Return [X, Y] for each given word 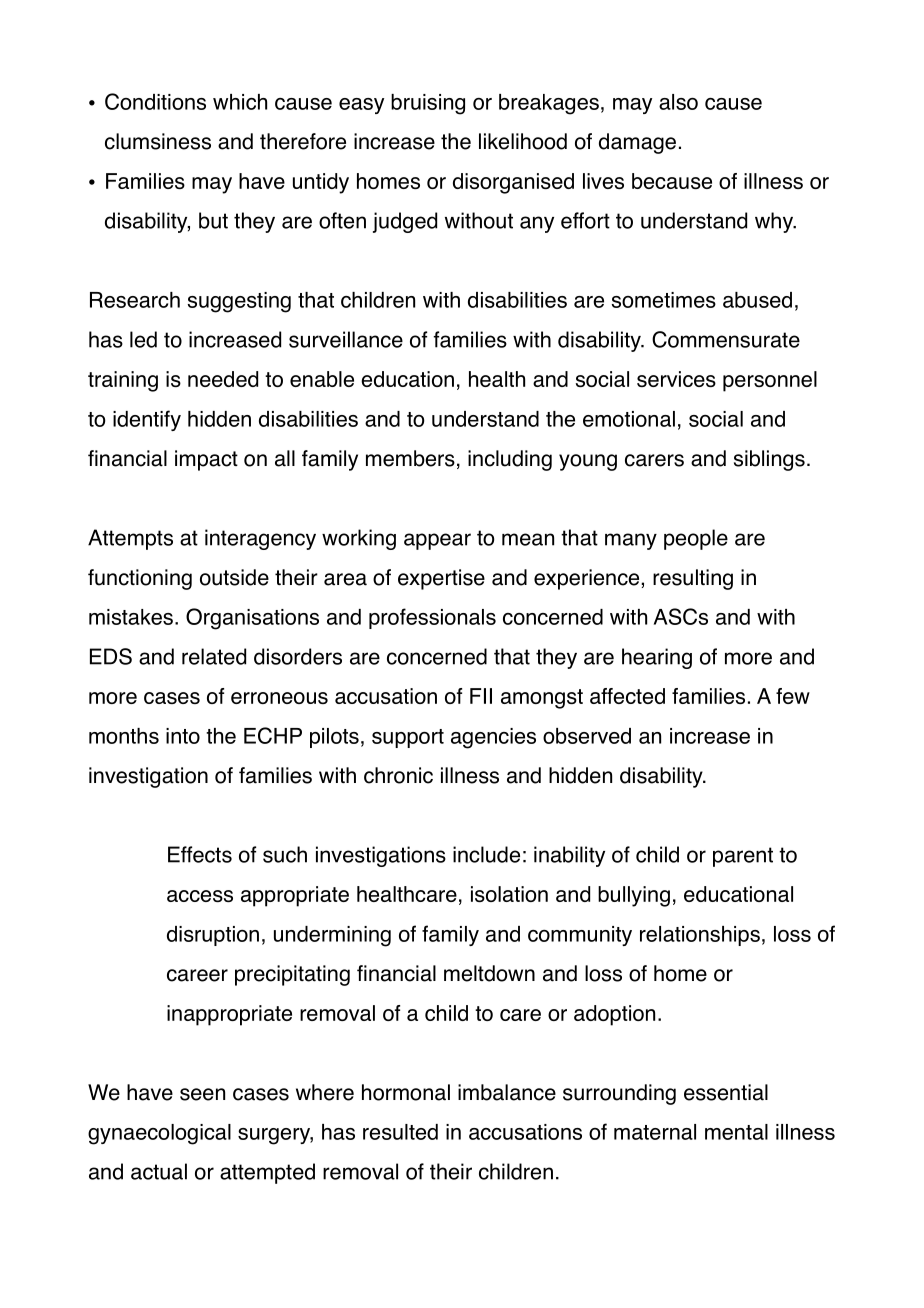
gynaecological [159, 1134]
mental [736, 1132]
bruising [428, 104]
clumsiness [158, 141]
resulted [400, 1132]
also [678, 102]
